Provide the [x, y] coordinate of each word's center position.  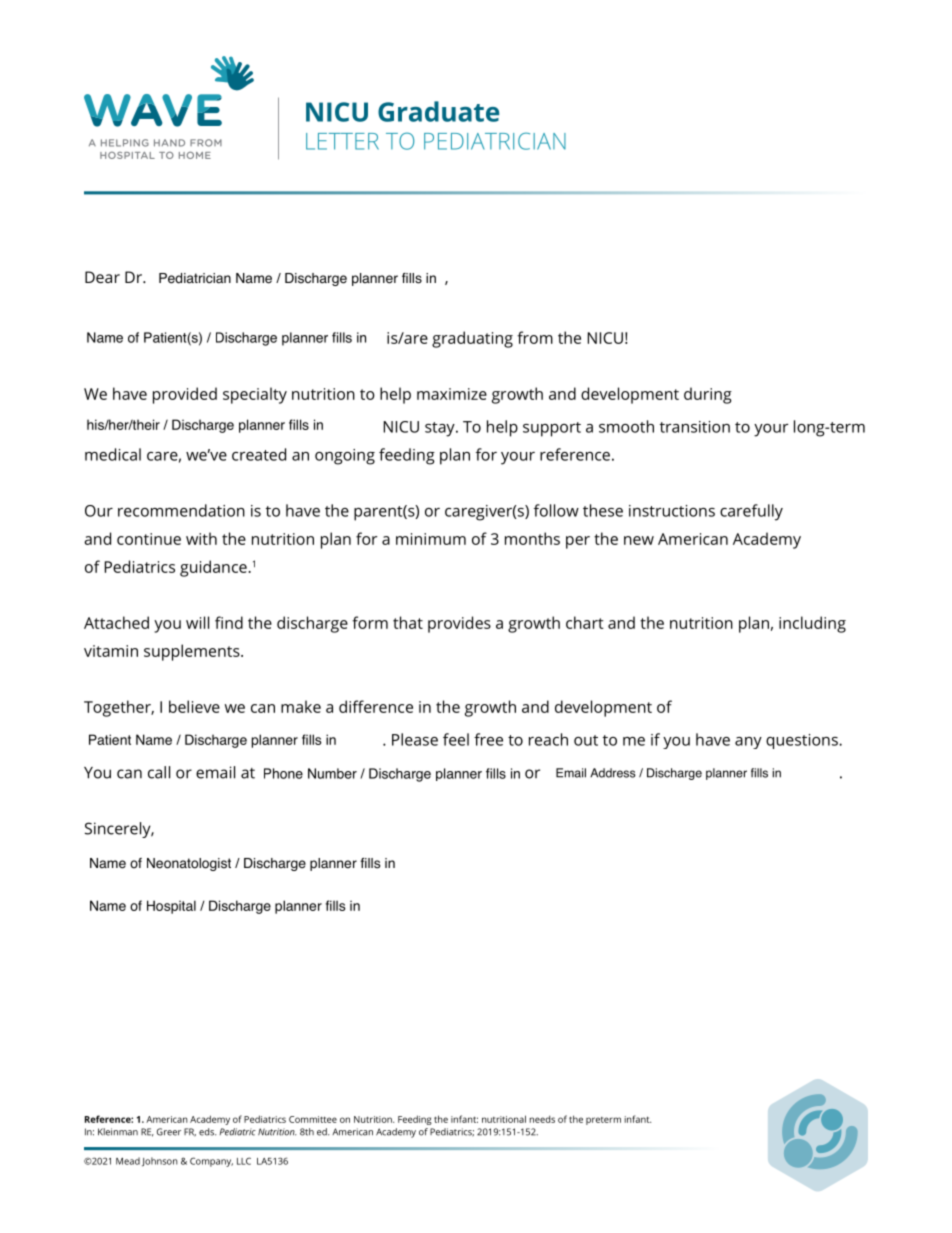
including [812, 624]
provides [459, 624]
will [197, 622]
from [535, 337]
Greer [169, 1132]
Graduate [438, 111]
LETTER [342, 141]
